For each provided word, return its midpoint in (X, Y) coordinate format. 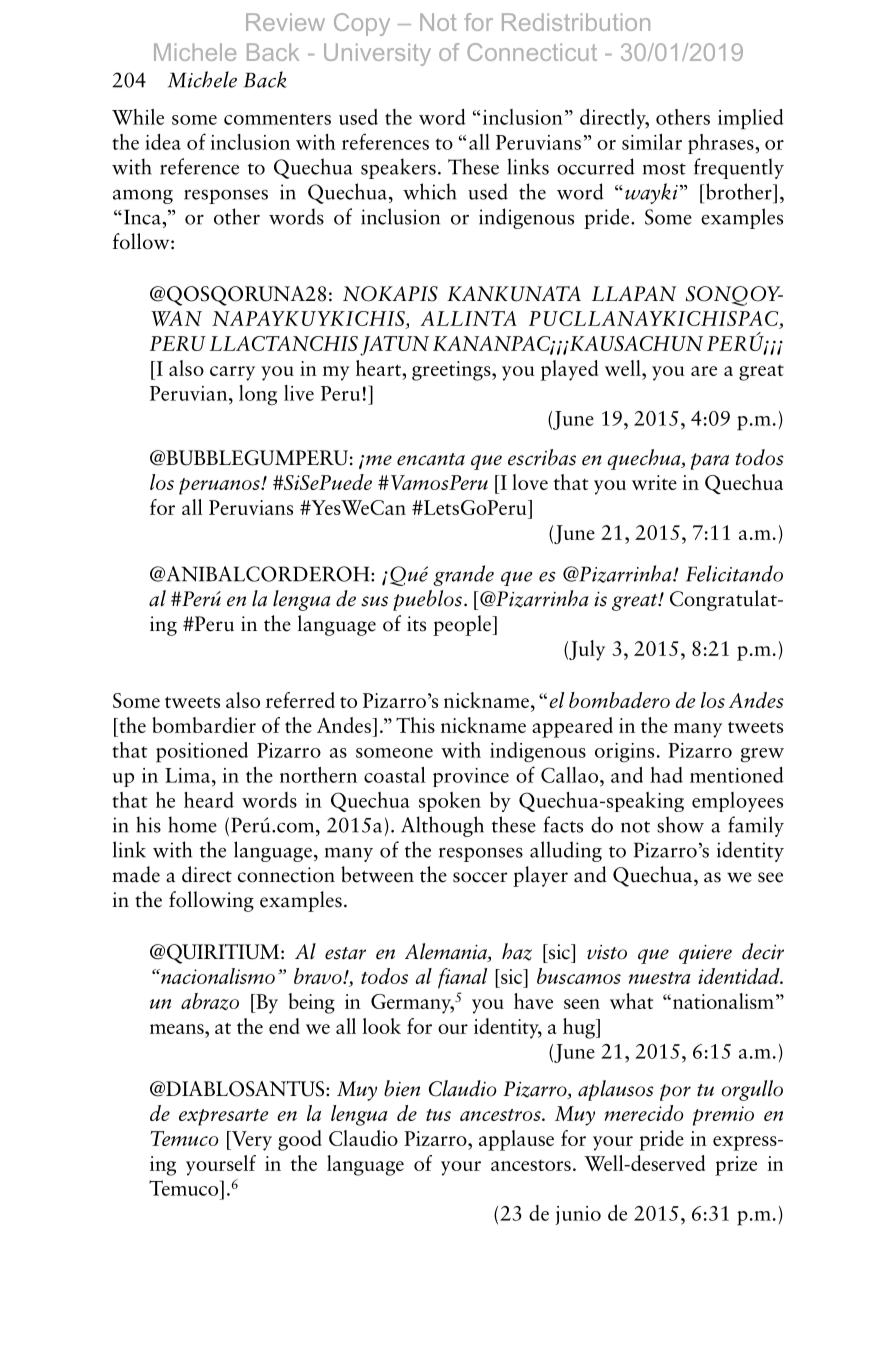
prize (736, 1166)
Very (250, 1141)
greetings (452, 371)
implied (751, 119)
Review (285, 22)
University (377, 54)
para (710, 461)
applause (516, 1140)
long (258, 395)
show (680, 824)
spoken (450, 802)
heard (209, 800)
